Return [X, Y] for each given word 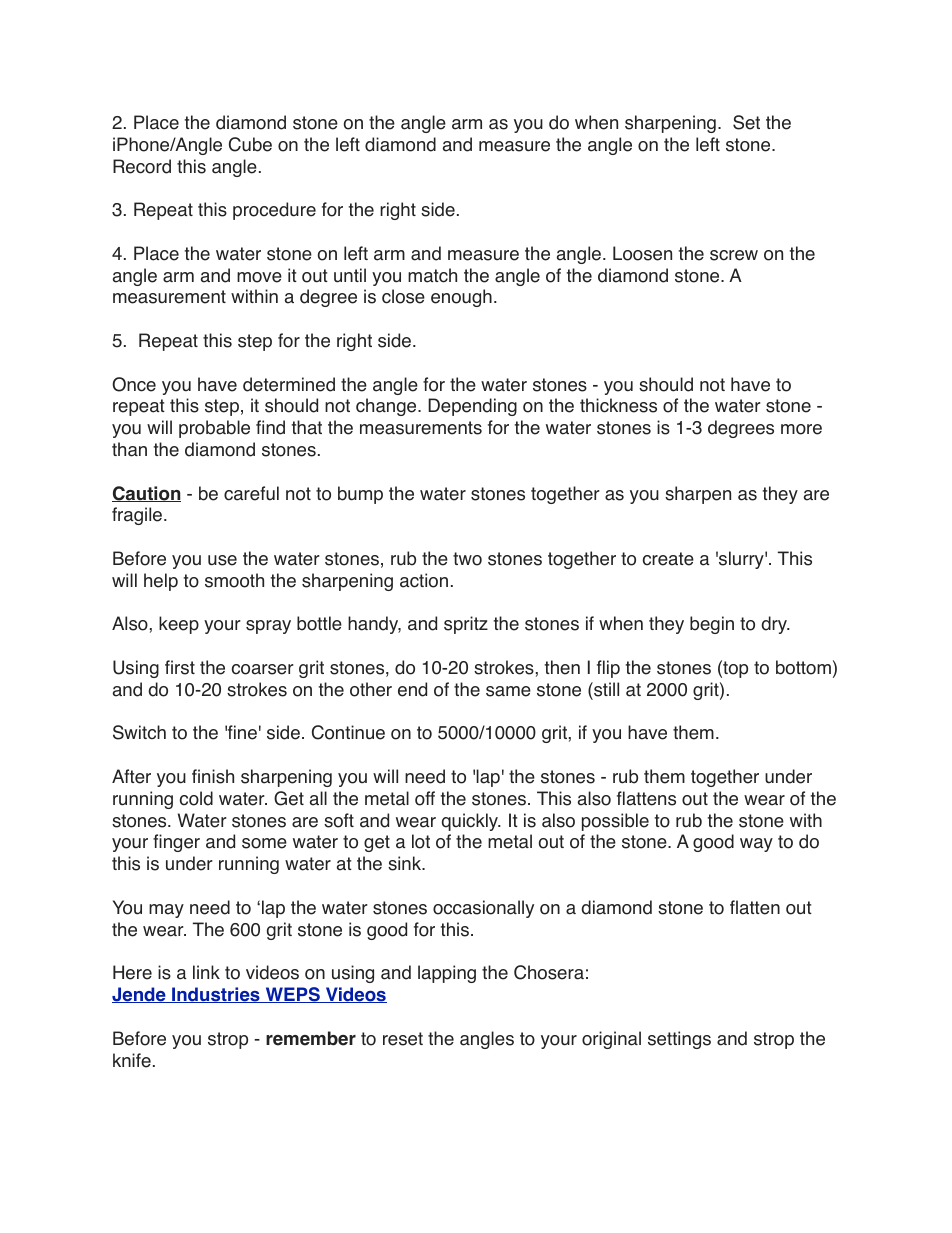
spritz [466, 625]
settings [679, 1040]
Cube [250, 144]
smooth [234, 580]
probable [214, 429]
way [756, 845]
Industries [216, 995]
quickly [471, 822]
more [801, 429]
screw [734, 255]
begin [712, 625]
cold [196, 798]
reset [403, 1039]
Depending [472, 407]
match [432, 275]
